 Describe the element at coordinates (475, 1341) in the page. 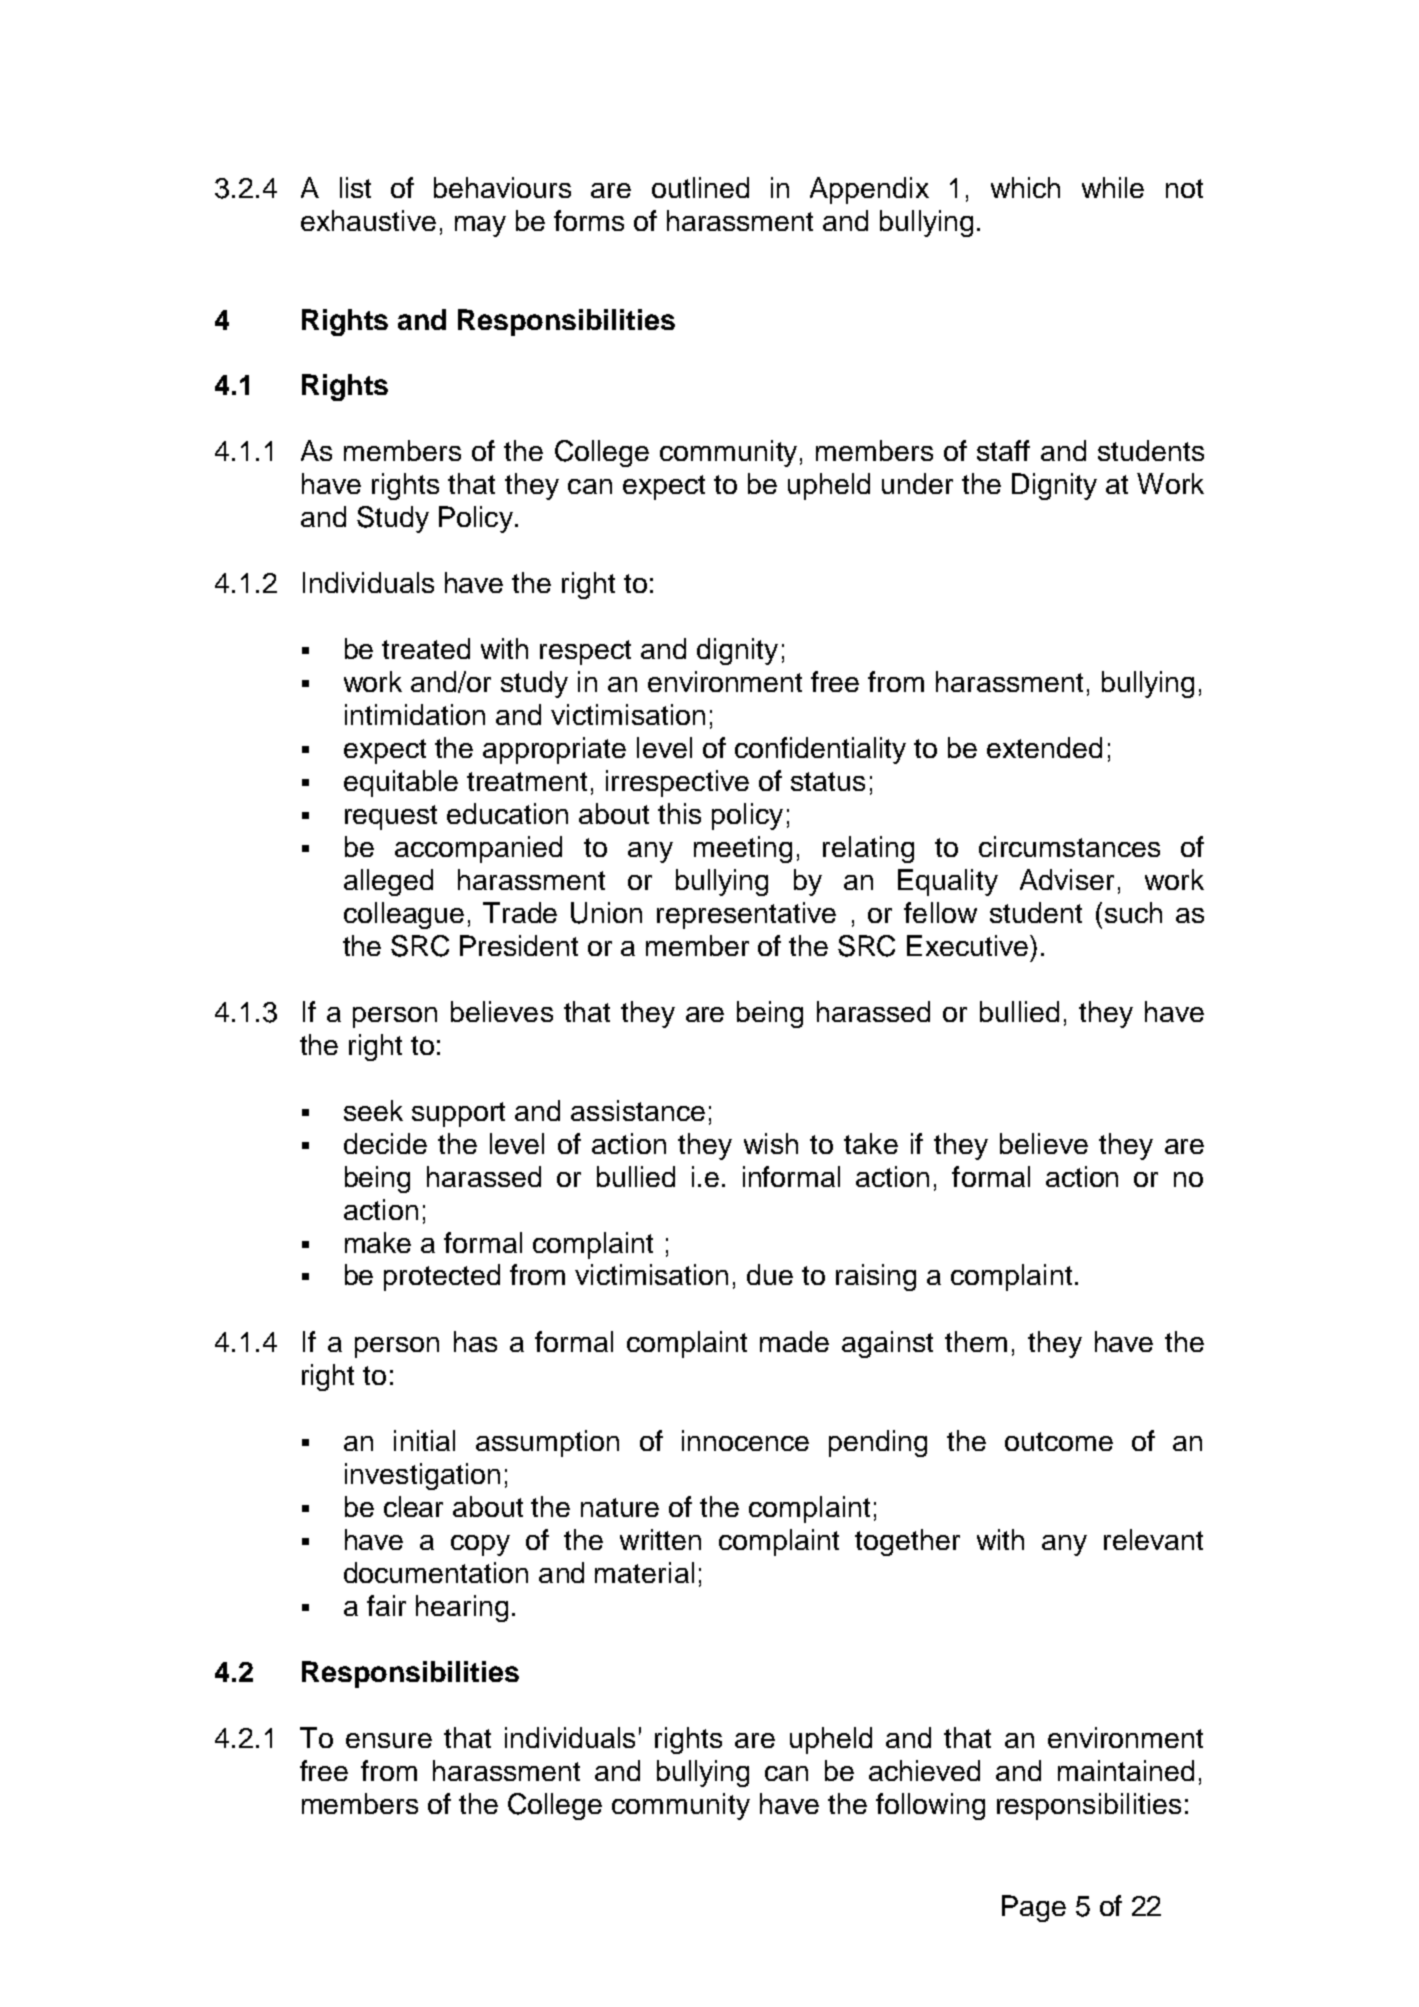

I see `has` at that location.
